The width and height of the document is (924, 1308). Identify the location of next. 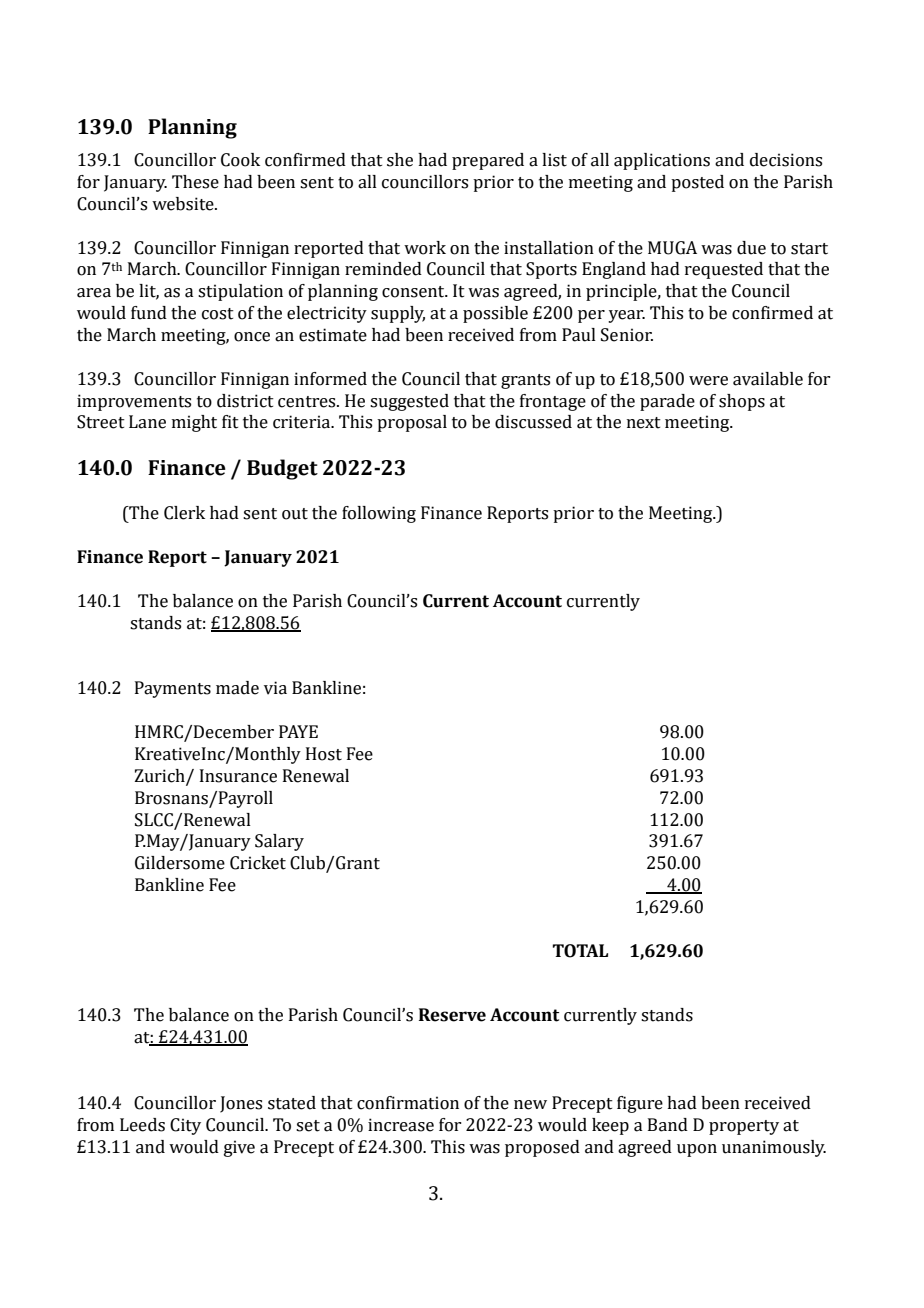
(644, 423).
